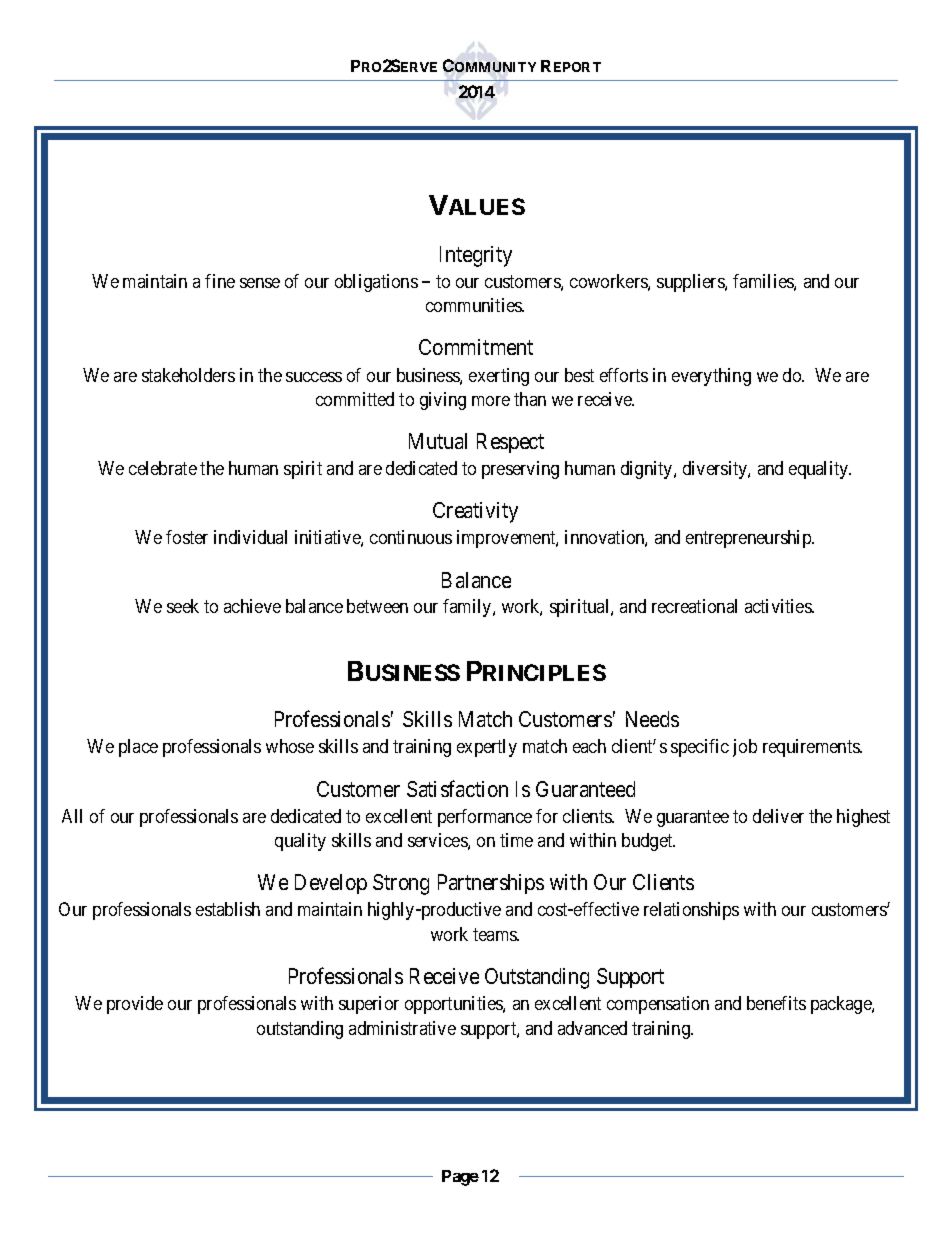 This screenshot has height=1233, width=952. Describe the element at coordinates (138, 748) in the screenshot. I see `place` at that location.
